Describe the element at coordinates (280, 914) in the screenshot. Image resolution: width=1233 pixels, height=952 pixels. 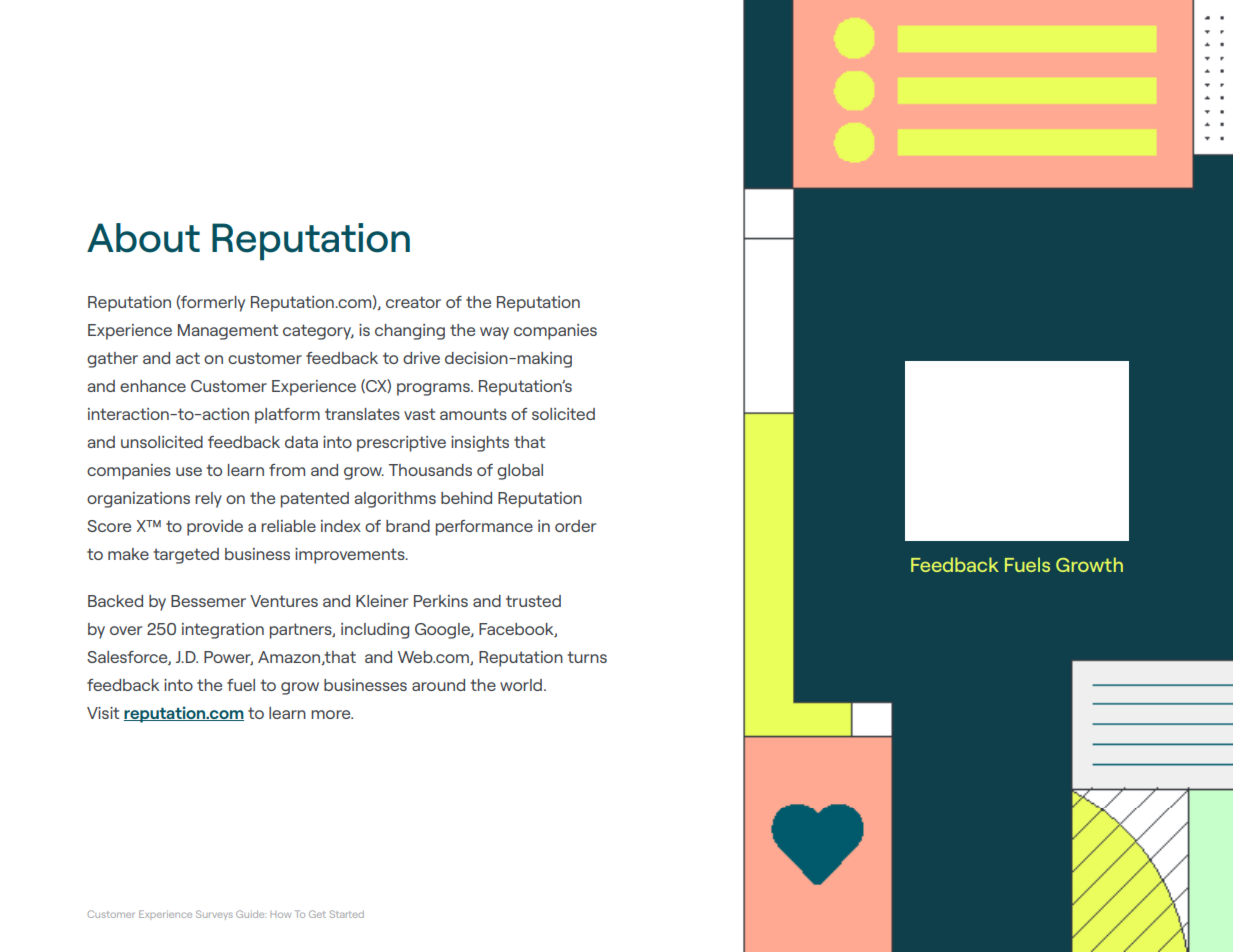
I see `How` at that location.
